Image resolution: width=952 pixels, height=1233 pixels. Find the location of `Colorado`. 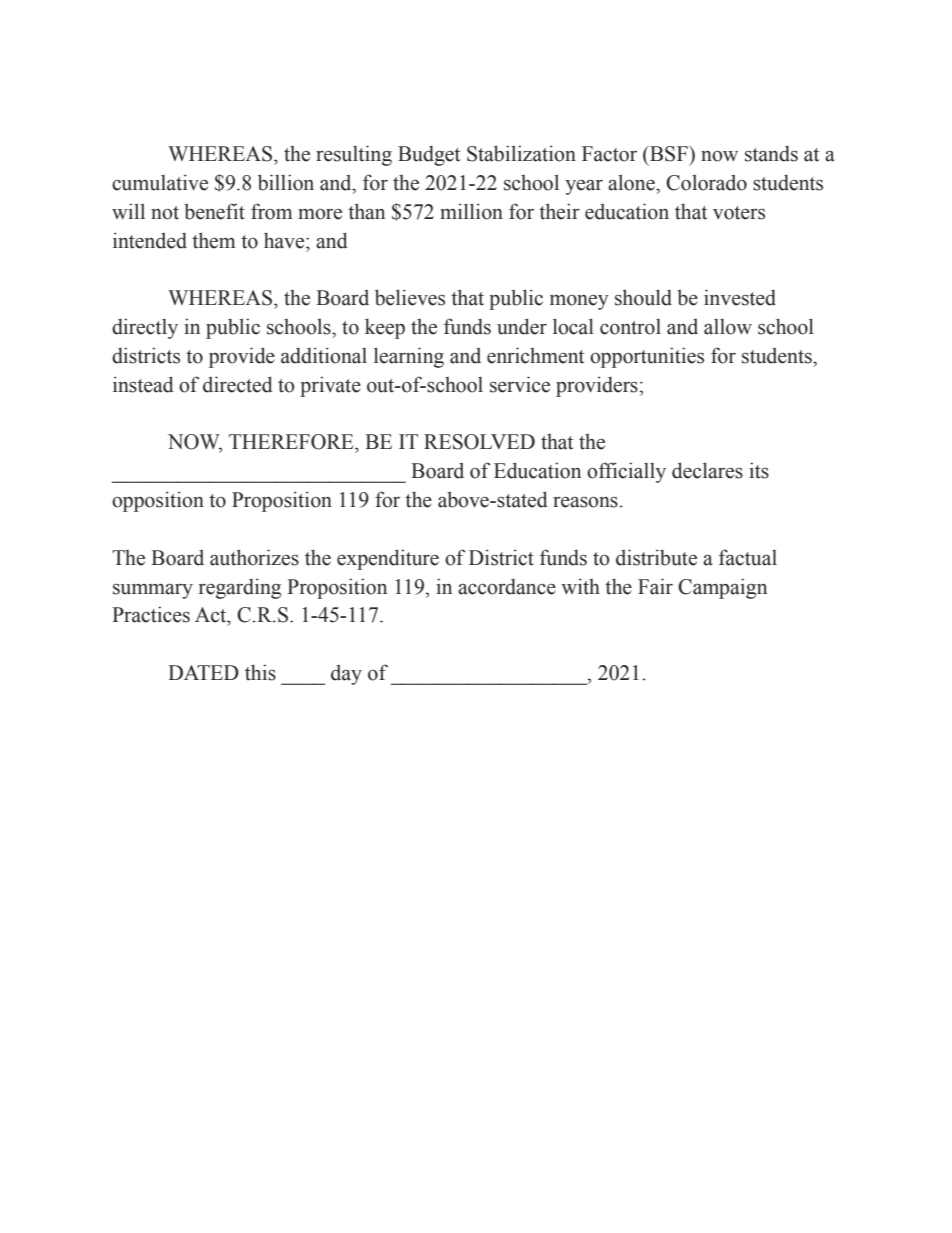

Colorado is located at coordinates (706, 182).
